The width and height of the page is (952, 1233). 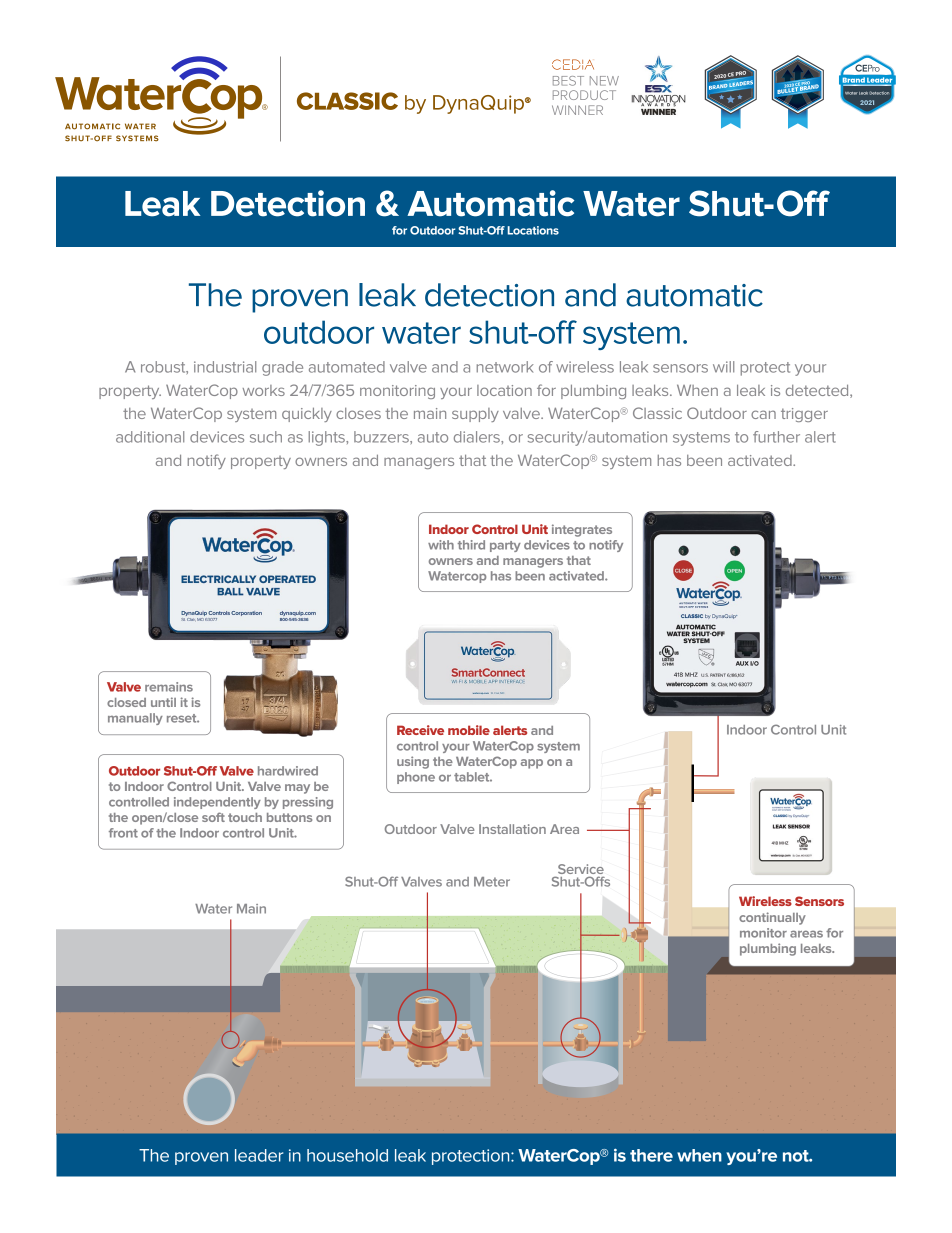 I want to click on NEW, so click(x=604, y=81).
